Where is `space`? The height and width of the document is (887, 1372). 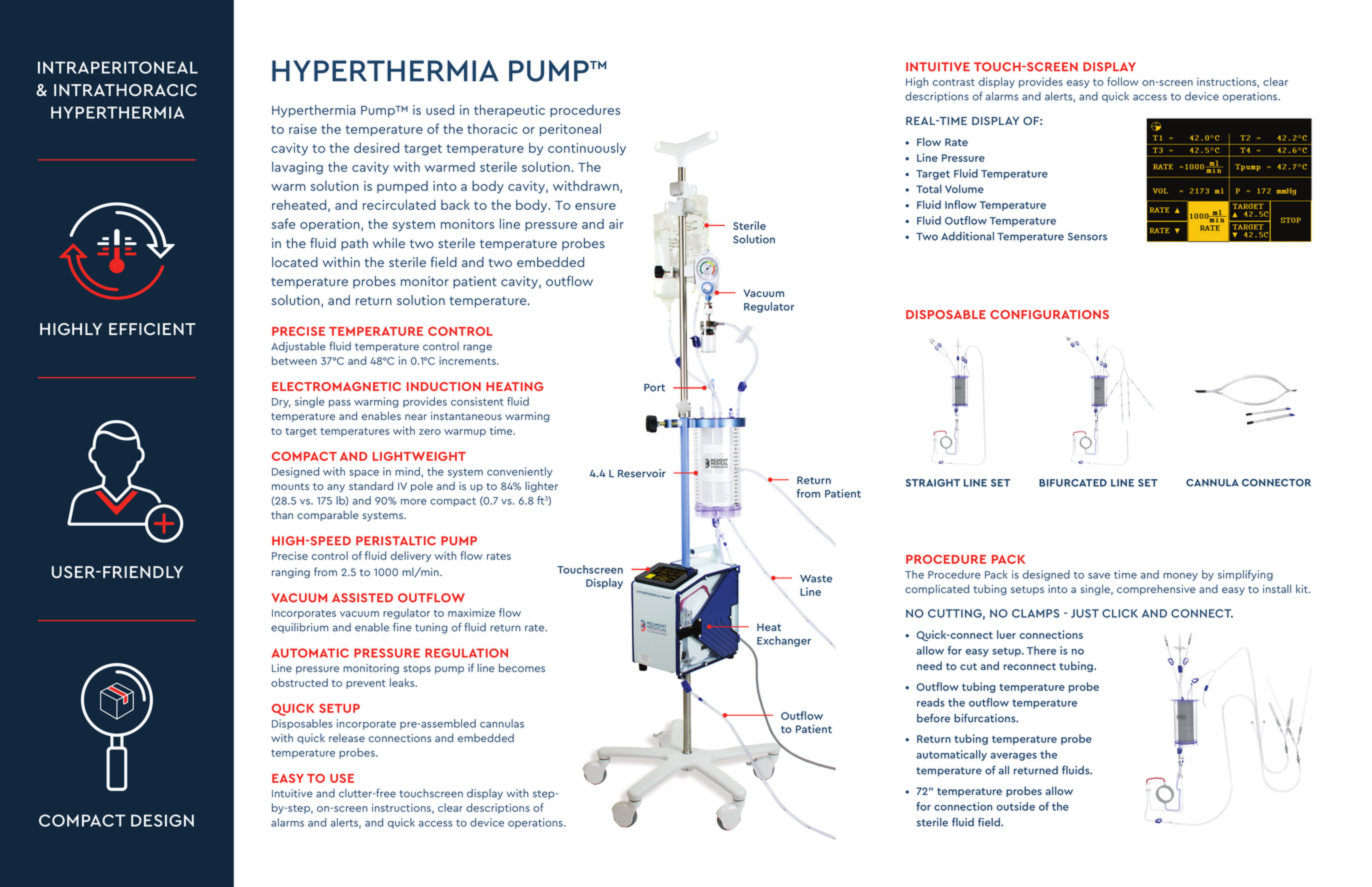
space is located at coordinates (364, 474).
